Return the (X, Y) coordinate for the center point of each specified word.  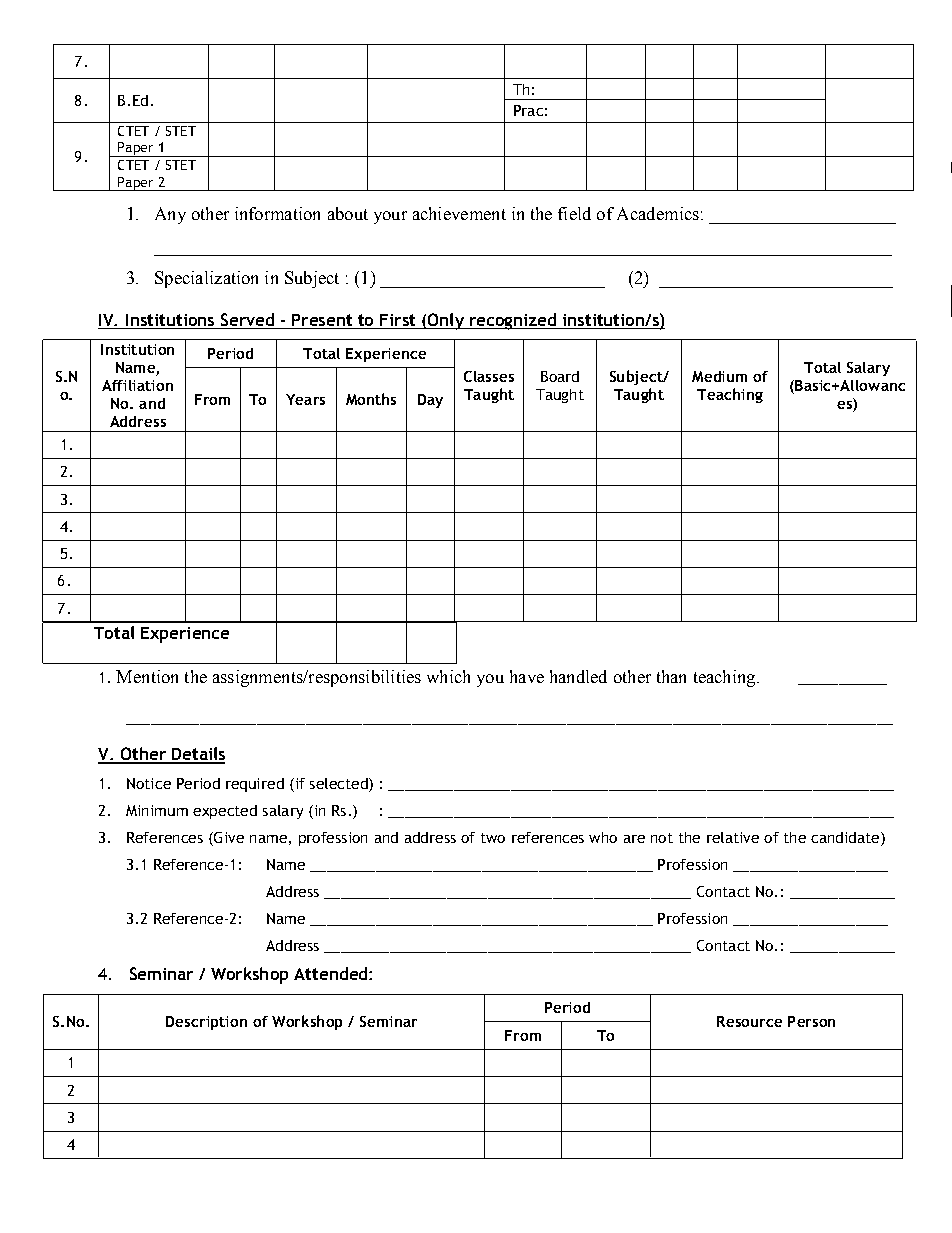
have (527, 676)
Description (206, 1023)
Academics (658, 213)
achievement (459, 213)
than (671, 676)
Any (170, 215)
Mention (147, 676)
